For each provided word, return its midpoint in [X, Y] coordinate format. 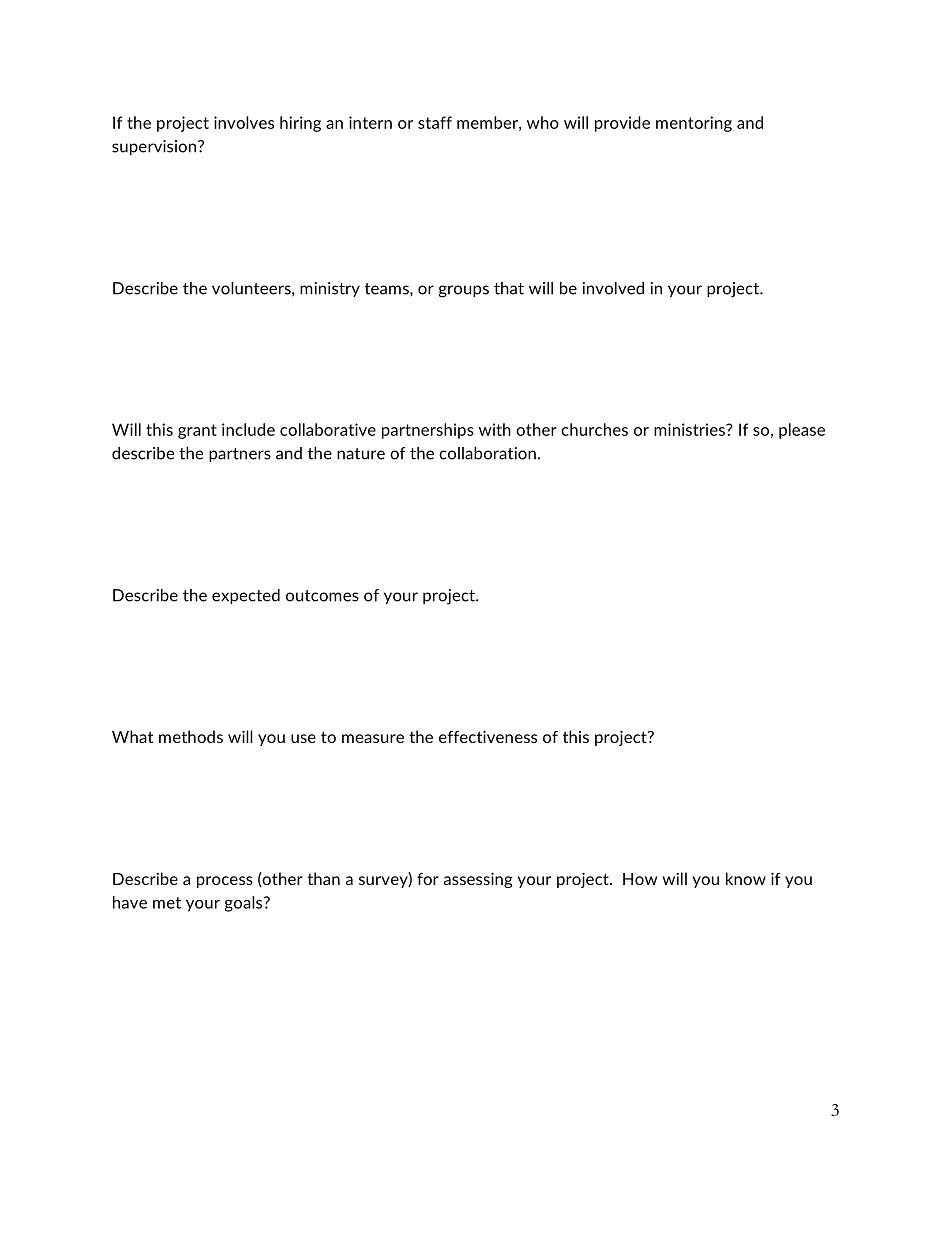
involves [244, 122]
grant [197, 431]
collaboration [487, 453]
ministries [690, 429]
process [225, 882]
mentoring [694, 124]
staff [435, 122]
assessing [478, 880]
